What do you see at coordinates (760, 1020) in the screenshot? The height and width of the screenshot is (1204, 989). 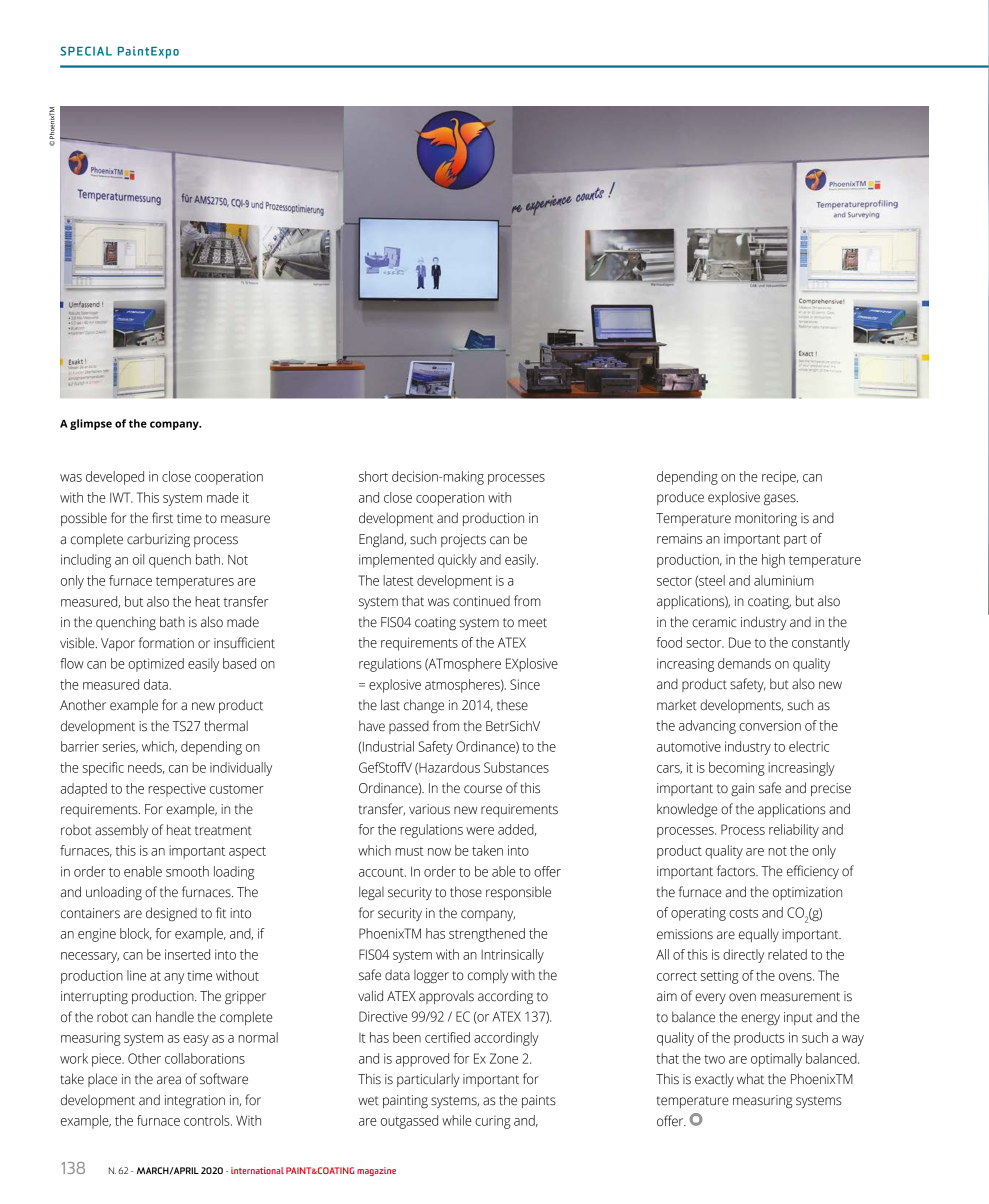 I see `energy` at bounding box center [760, 1020].
